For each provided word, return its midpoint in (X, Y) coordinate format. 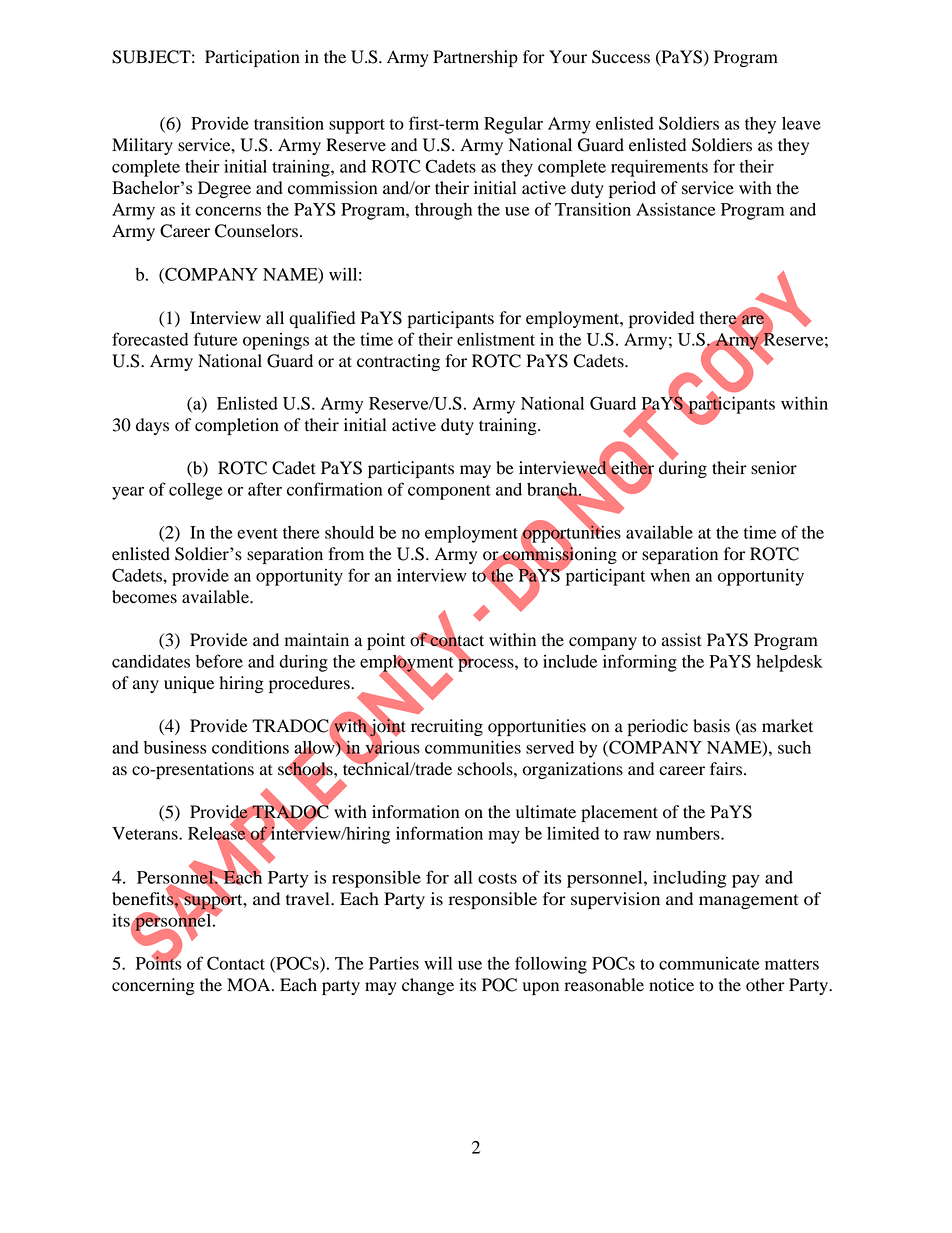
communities (473, 747)
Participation (252, 58)
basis (711, 726)
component (449, 492)
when (670, 575)
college (195, 491)
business (175, 747)
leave (801, 123)
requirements (659, 168)
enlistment (496, 339)
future (215, 339)
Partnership (475, 58)
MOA (250, 985)
